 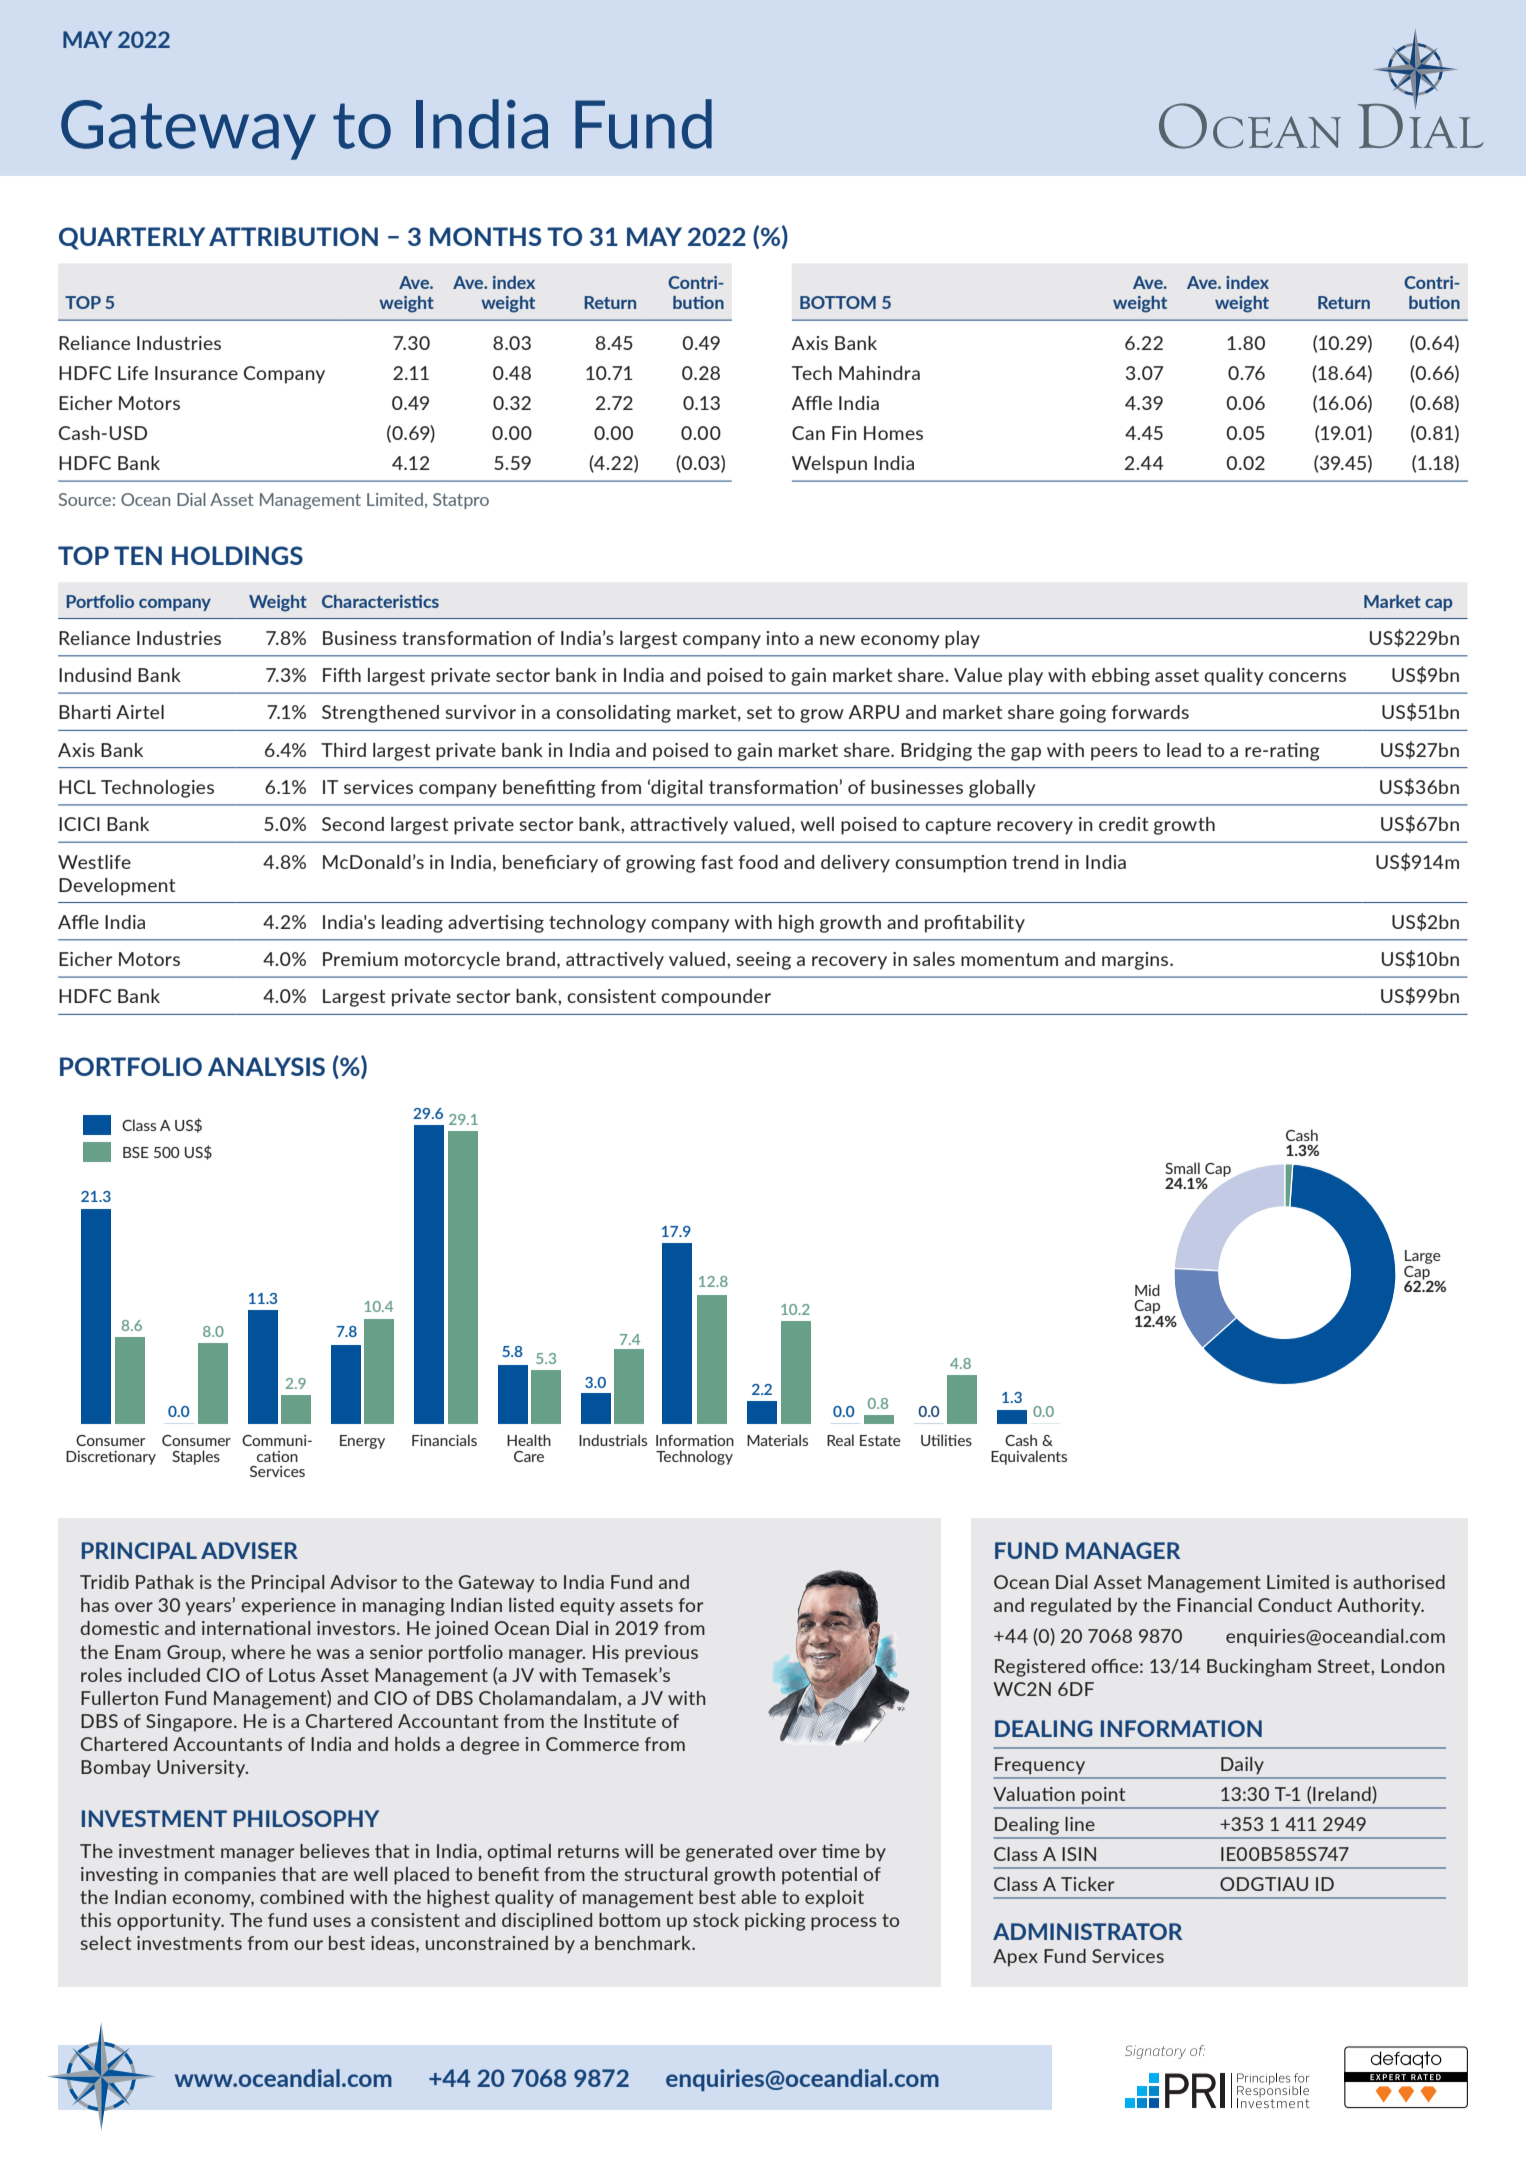 I want to click on seeing, so click(x=763, y=961).
